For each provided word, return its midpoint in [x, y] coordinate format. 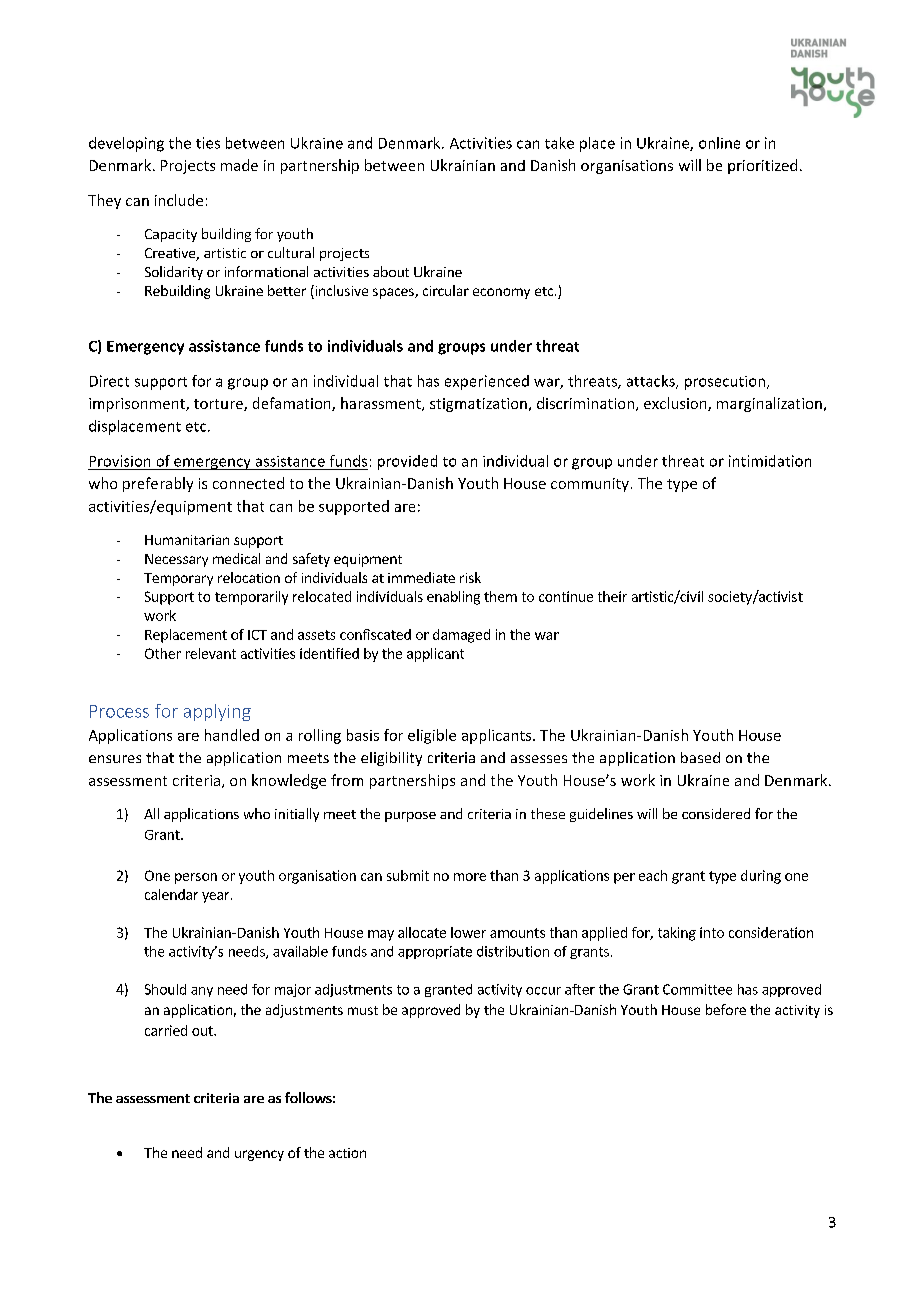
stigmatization [478, 405]
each [653, 875]
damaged [461, 636]
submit [408, 875]
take [559, 143]
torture [219, 405]
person [196, 878]
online [719, 143]
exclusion [676, 404]
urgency [259, 1155]
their [612, 596]
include [179, 200]
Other [163, 653]
